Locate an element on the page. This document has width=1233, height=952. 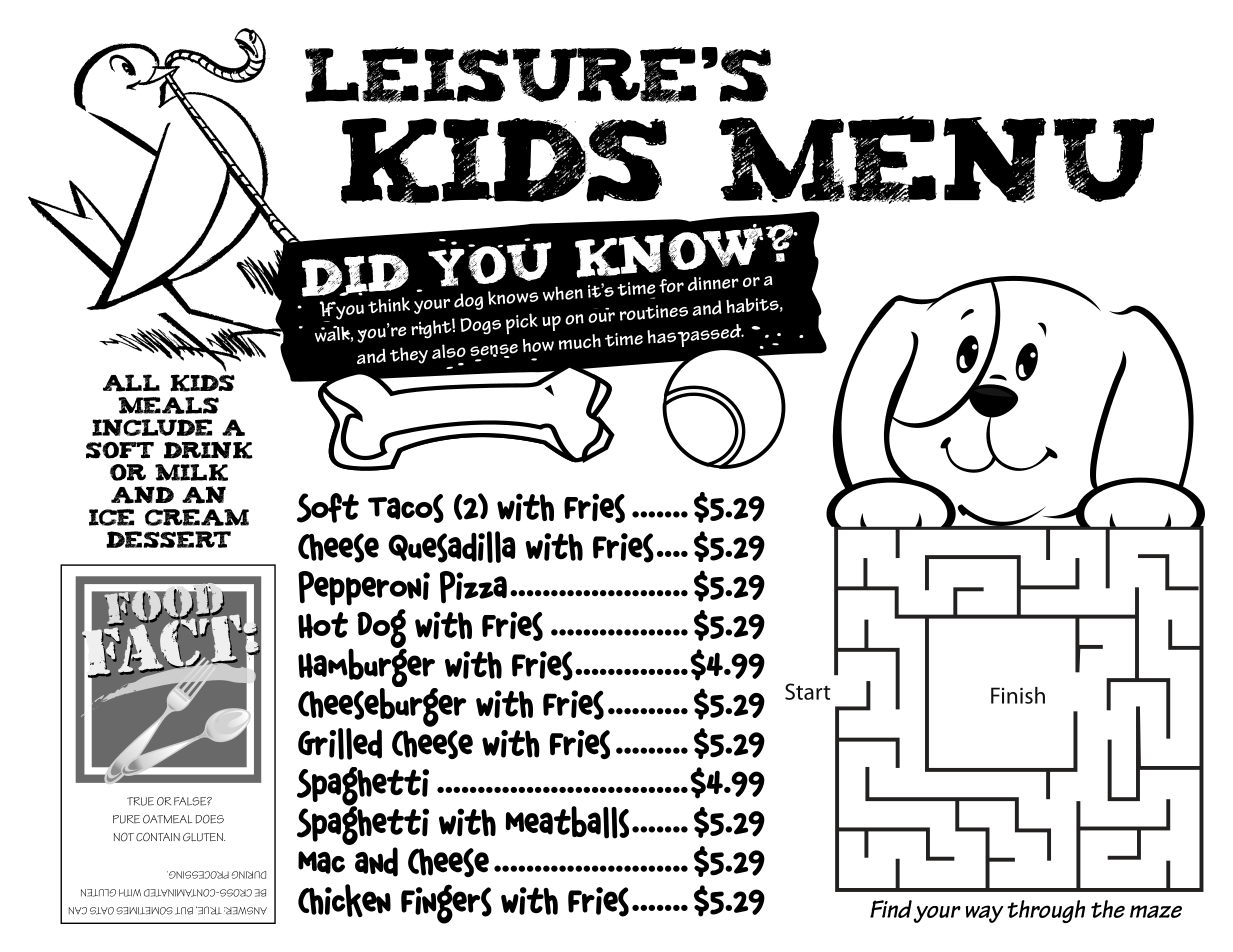
Tacos is located at coordinates (406, 508).
